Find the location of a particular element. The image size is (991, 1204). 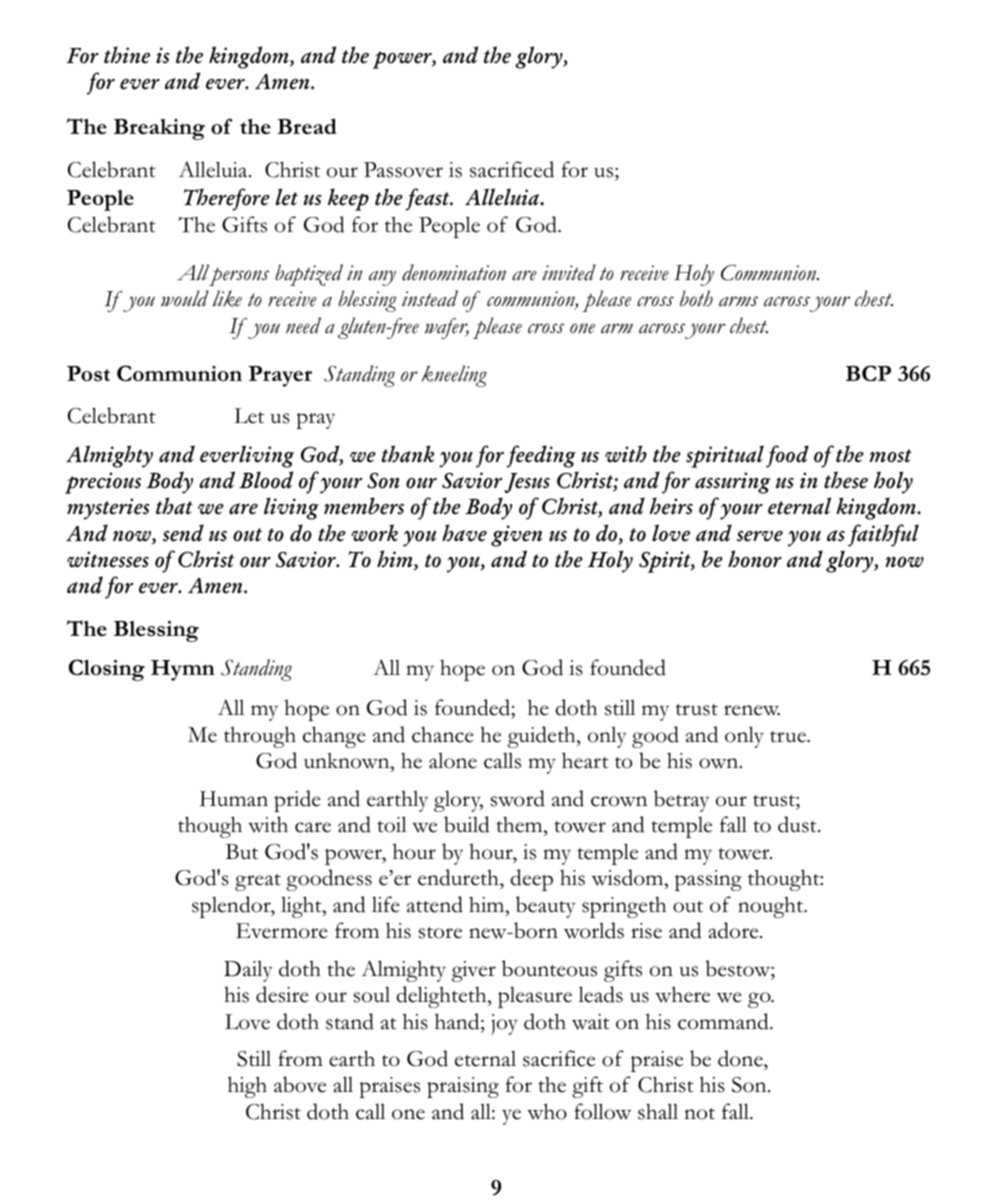

given is located at coordinates (516, 536).
